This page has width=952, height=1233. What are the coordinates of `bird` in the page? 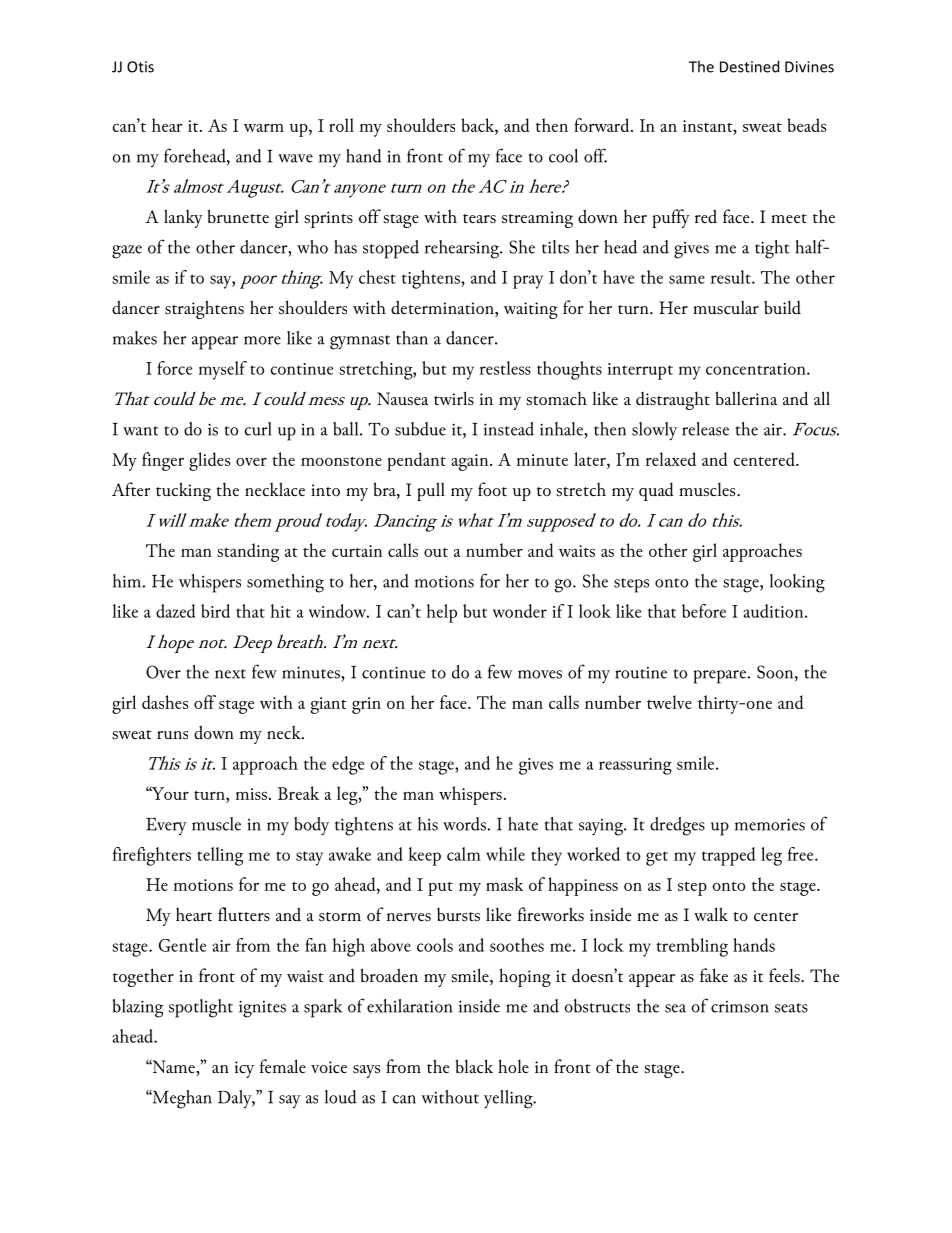 It's located at (215, 611).
